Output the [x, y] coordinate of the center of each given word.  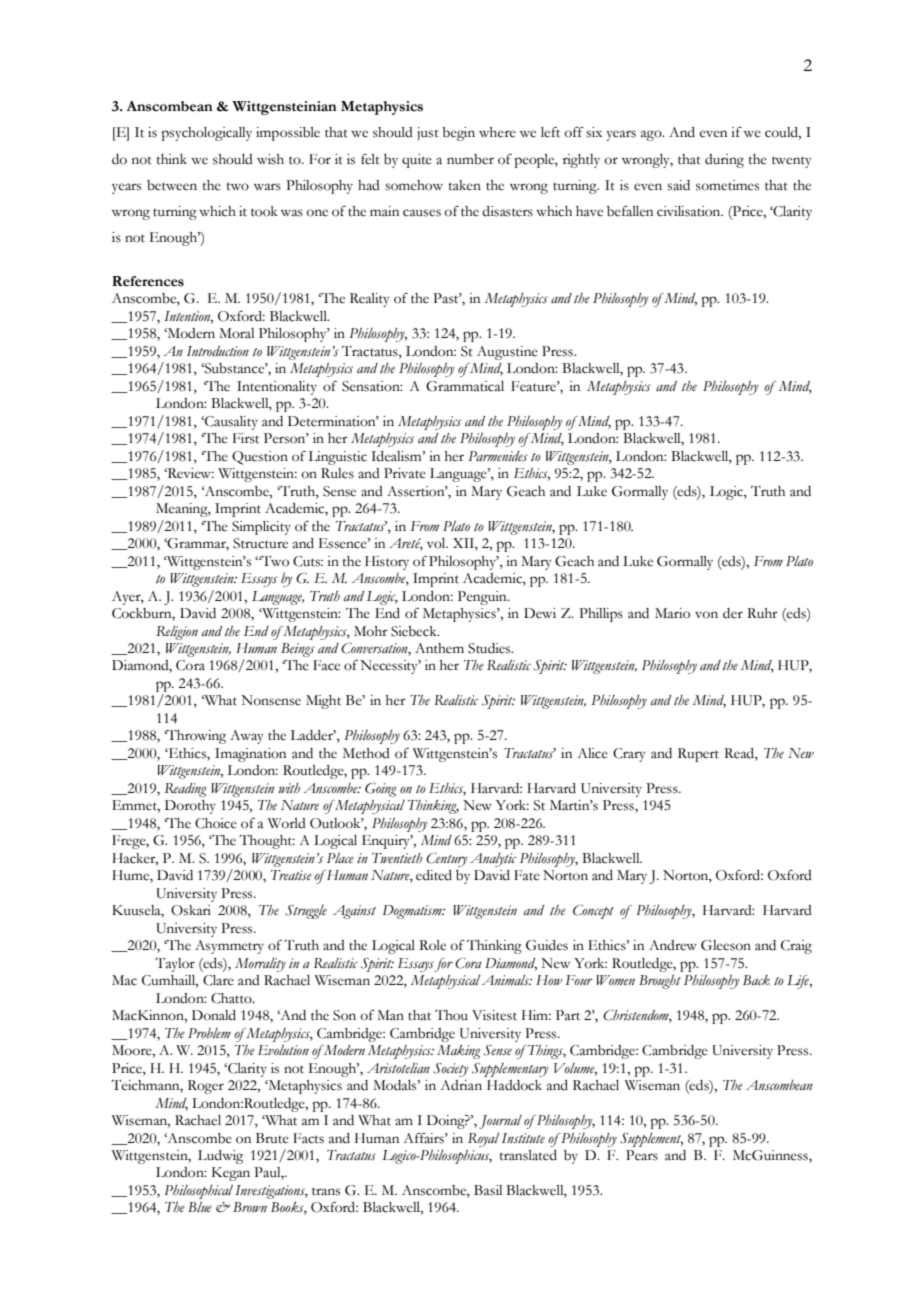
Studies [490, 648]
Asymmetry [229, 947]
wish [270, 159]
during [724, 161]
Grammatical [465, 386]
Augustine [507, 353]
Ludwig [220, 1157]
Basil [488, 1190]
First [246, 438]
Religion [177, 632]
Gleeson [726, 945]
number [470, 159]
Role [432, 945]
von [706, 615]
